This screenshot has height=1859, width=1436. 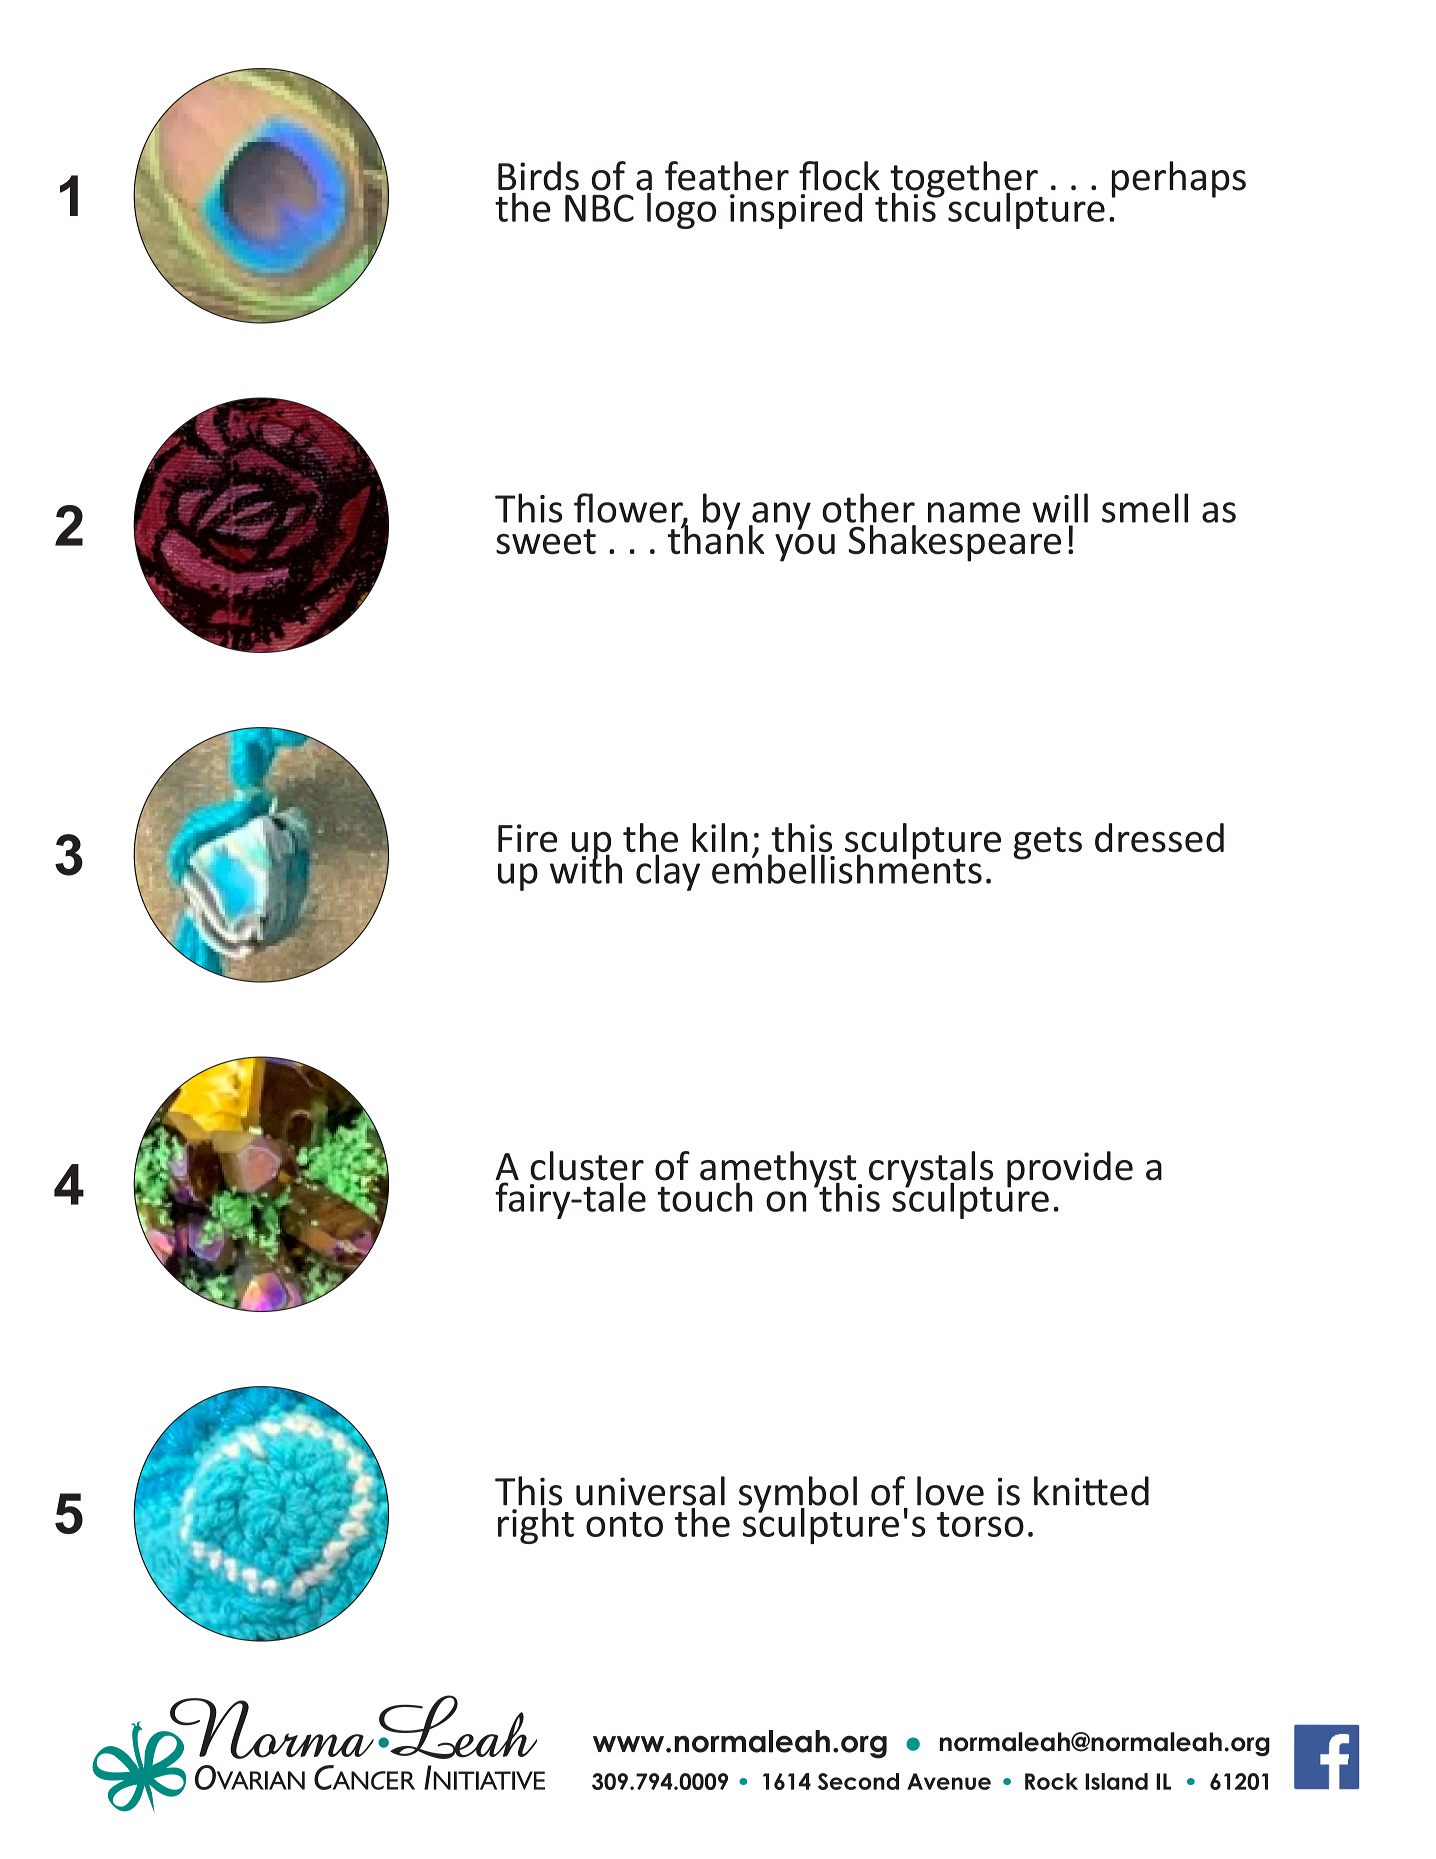 I want to click on with, so click(x=586, y=868).
